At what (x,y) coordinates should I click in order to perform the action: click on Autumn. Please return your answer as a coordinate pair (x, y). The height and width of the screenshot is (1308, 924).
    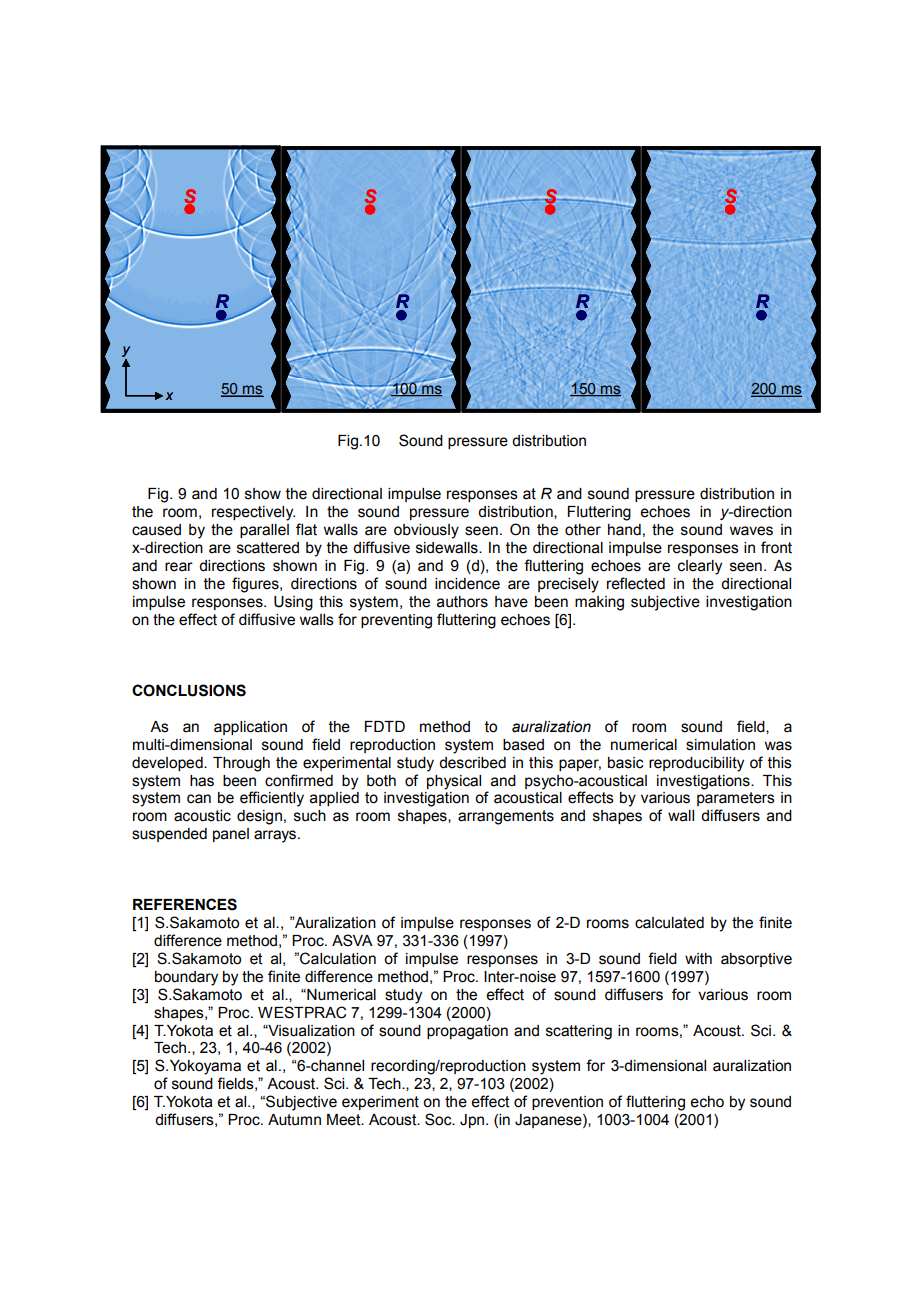
    Looking at the image, I should click on (294, 1120).
